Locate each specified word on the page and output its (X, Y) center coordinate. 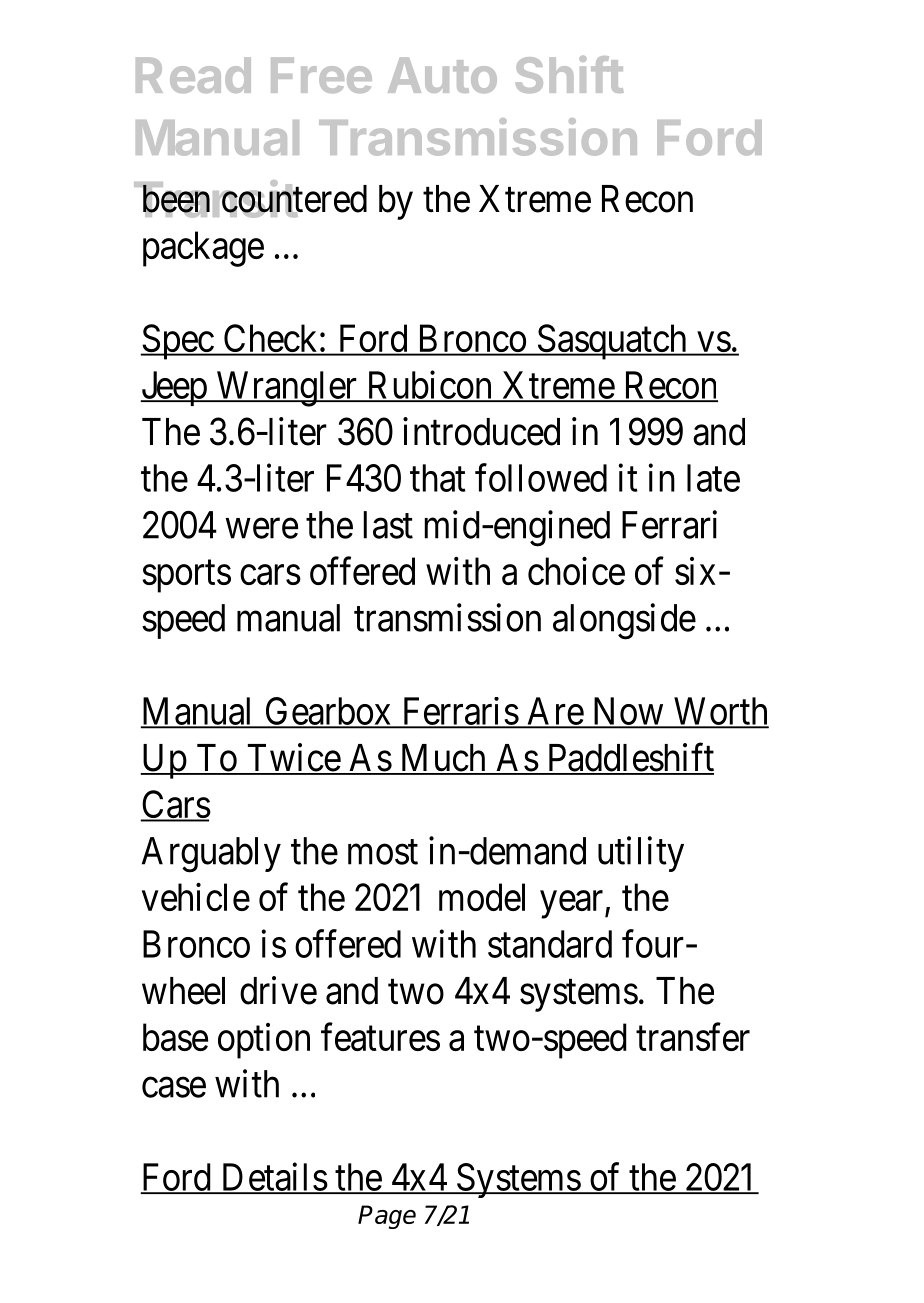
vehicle (196, 897)
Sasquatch (612, 342)
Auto (442, 75)
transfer (693, 1037)
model (482, 897)
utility (641, 854)
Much (442, 759)
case (174, 1088)
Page (387, 1217)
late (713, 478)
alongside (624, 621)
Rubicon (429, 385)
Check (270, 339)
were (262, 529)
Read (193, 75)
